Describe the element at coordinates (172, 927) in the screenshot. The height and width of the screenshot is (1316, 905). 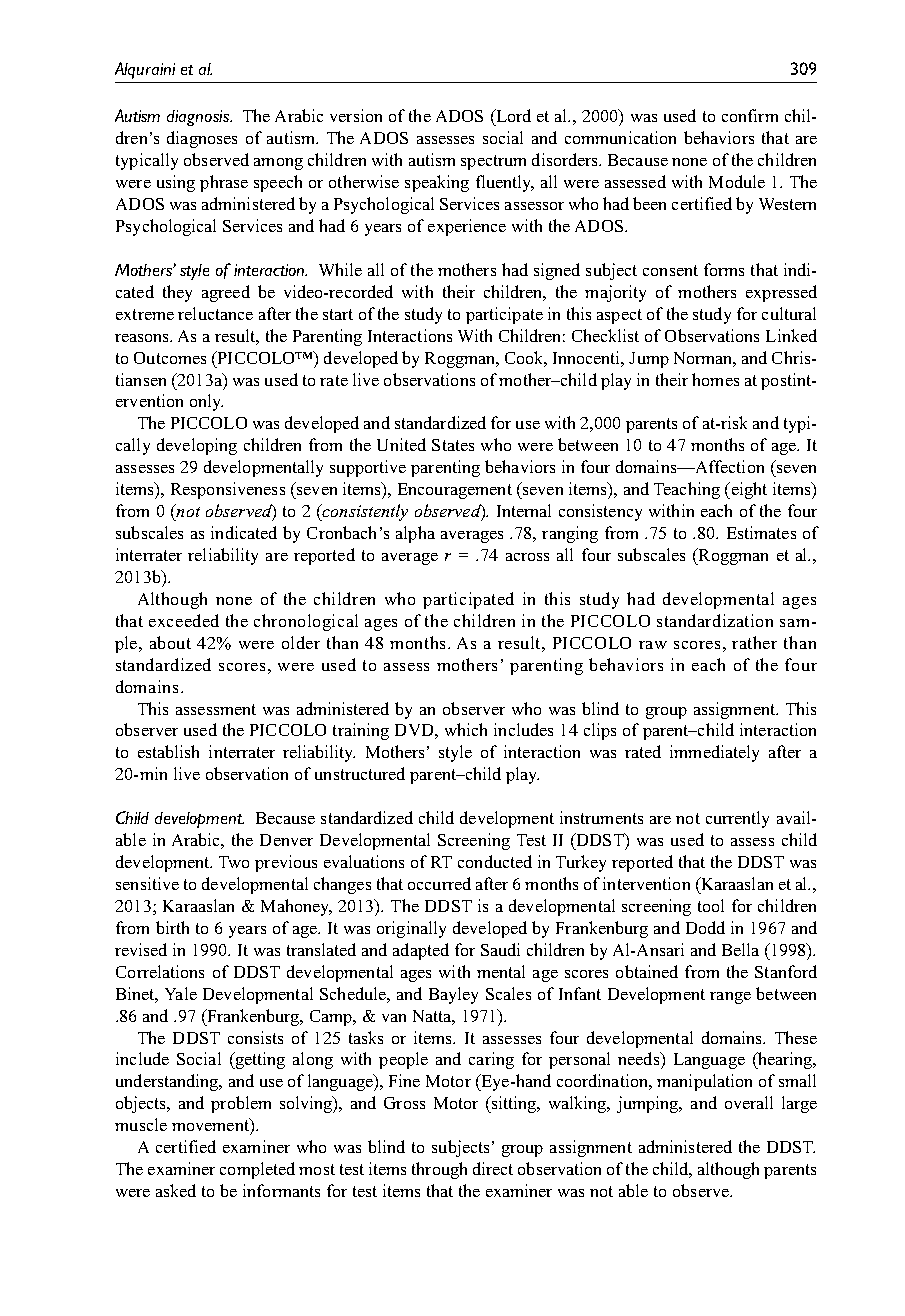
I see `birth` at that location.
